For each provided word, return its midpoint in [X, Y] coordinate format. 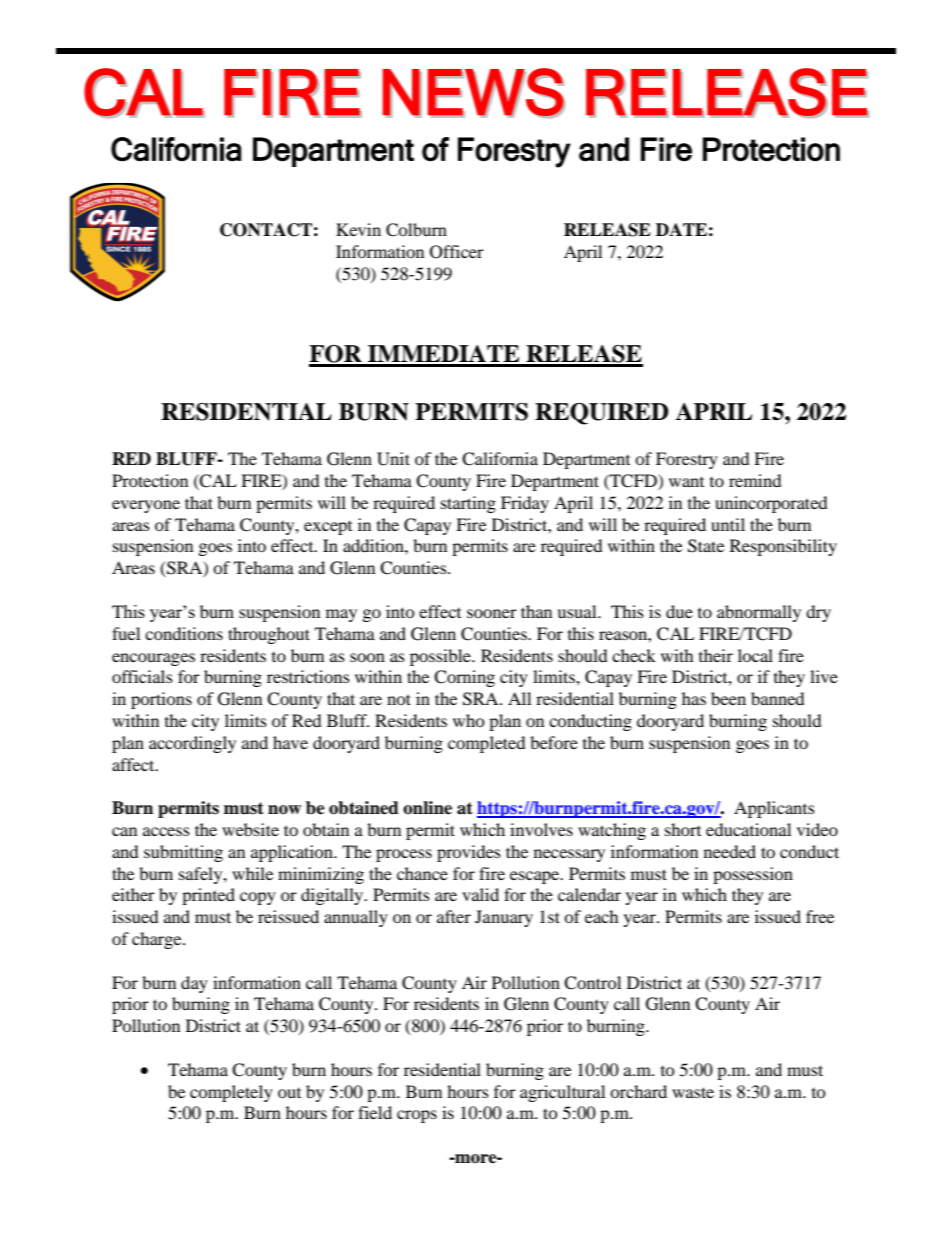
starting [468, 504]
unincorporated [771, 504]
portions [161, 700]
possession [753, 875]
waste [693, 1092]
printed [208, 896]
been [728, 698]
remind [755, 480]
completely [231, 1093]
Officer [457, 252]
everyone [146, 506]
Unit [393, 459]
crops [417, 1116]
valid [480, 894]
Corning [464, 678]
